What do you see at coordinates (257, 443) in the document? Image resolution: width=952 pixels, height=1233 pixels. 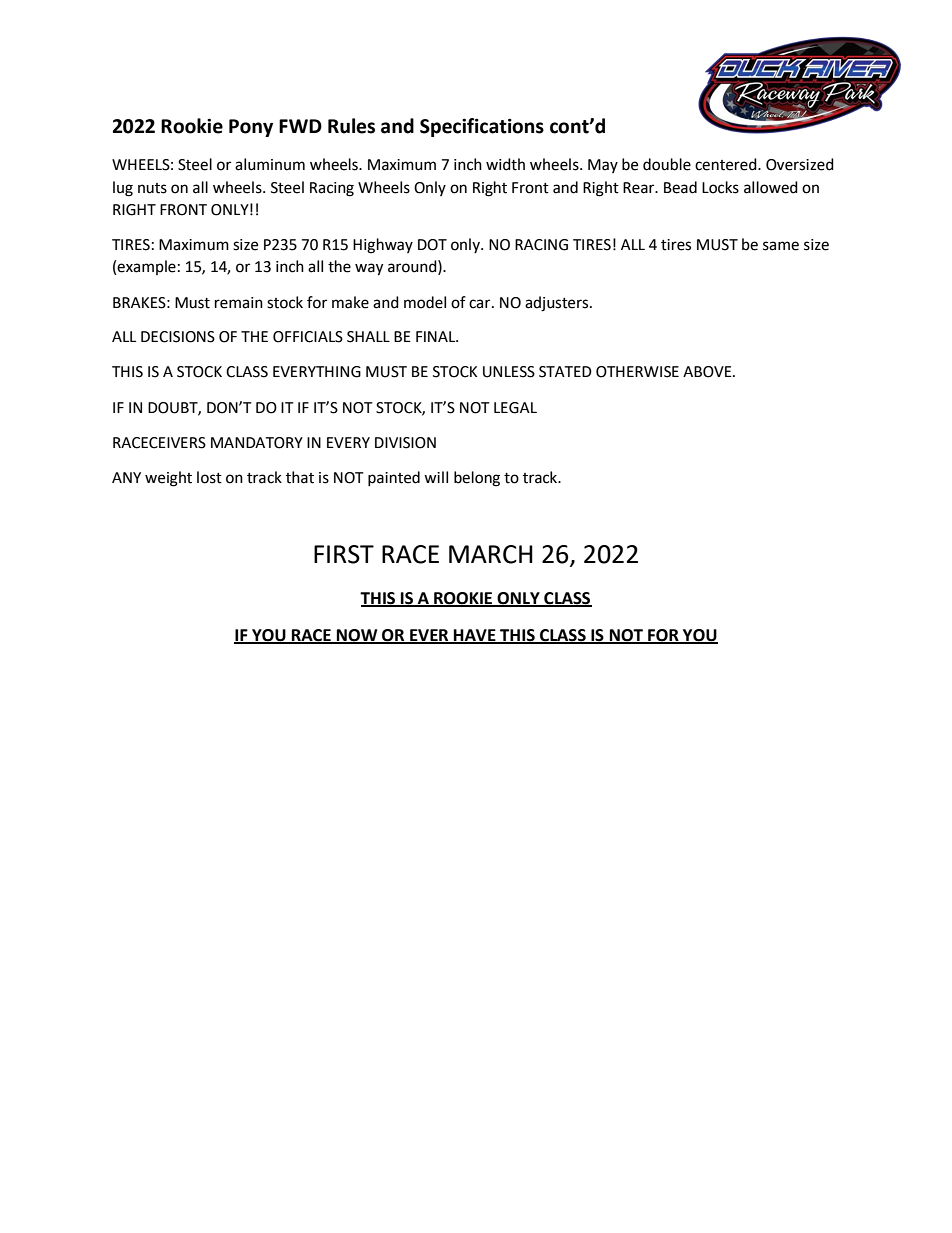 I see `MANDATORY` at bounding box center [257, 443].
